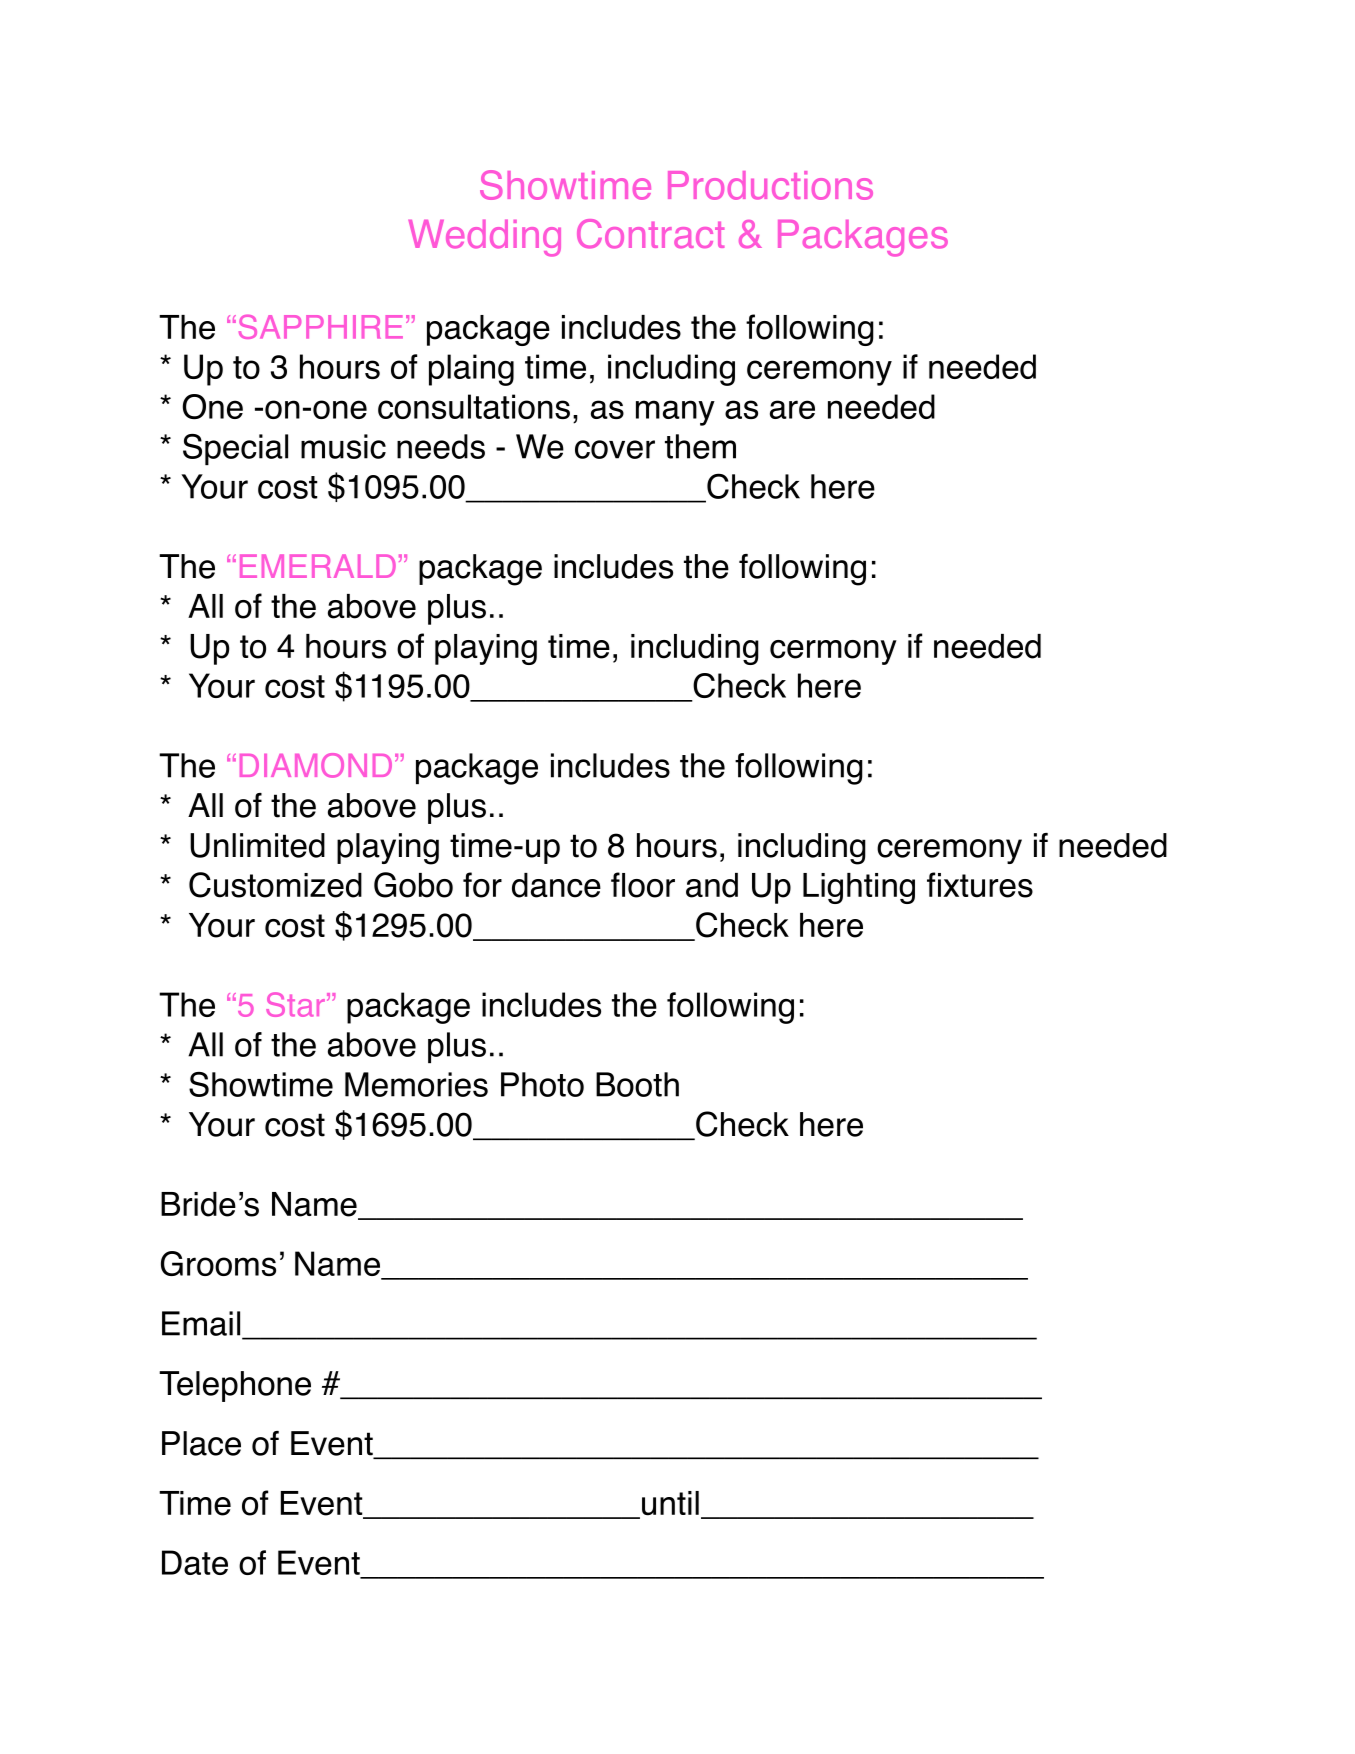 The image size is (1355, 1754). I want to click on Lighting, so click(859, 888).
